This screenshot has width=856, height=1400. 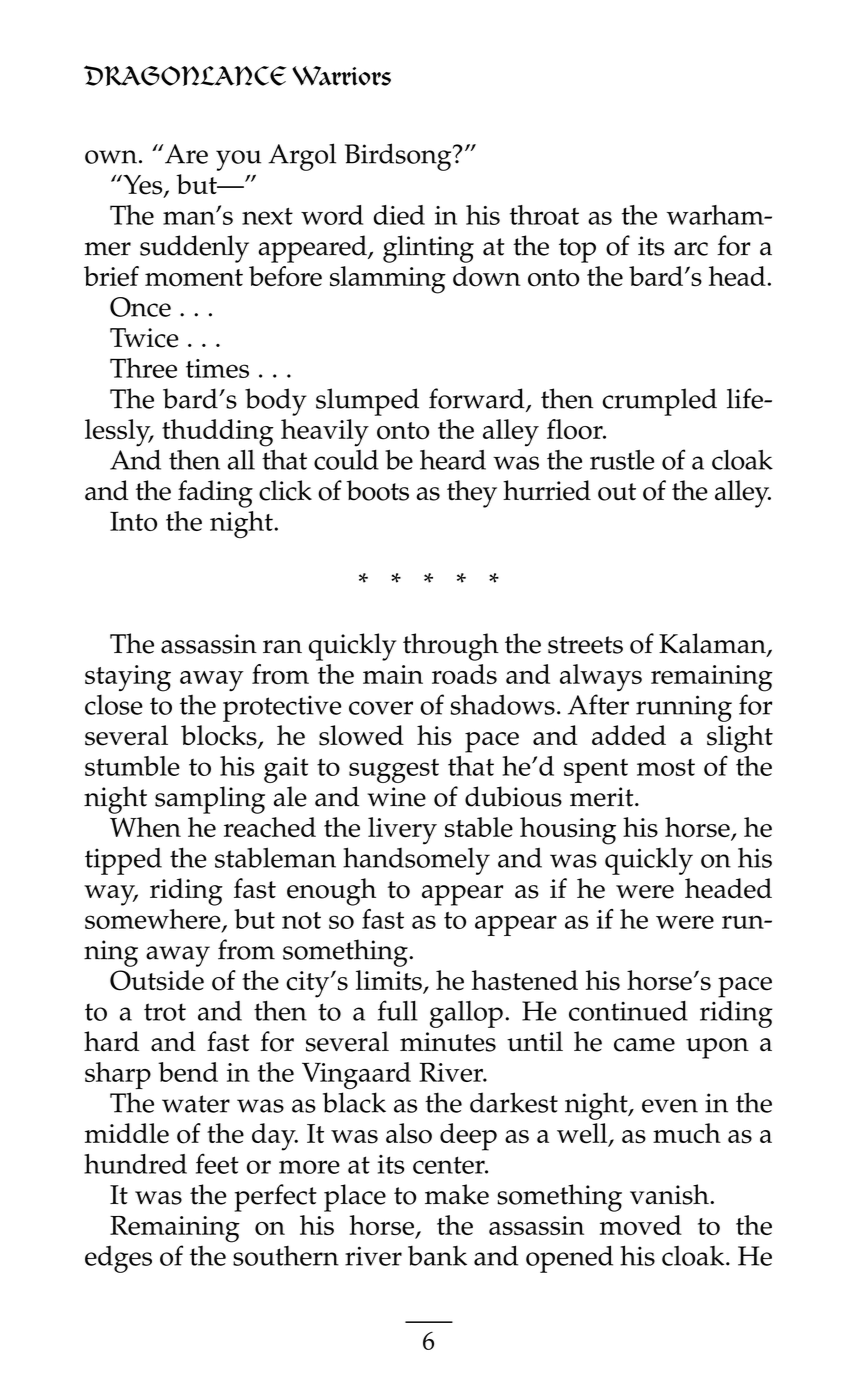 I want to click on Birdsong, so click(x=399, y=157).
